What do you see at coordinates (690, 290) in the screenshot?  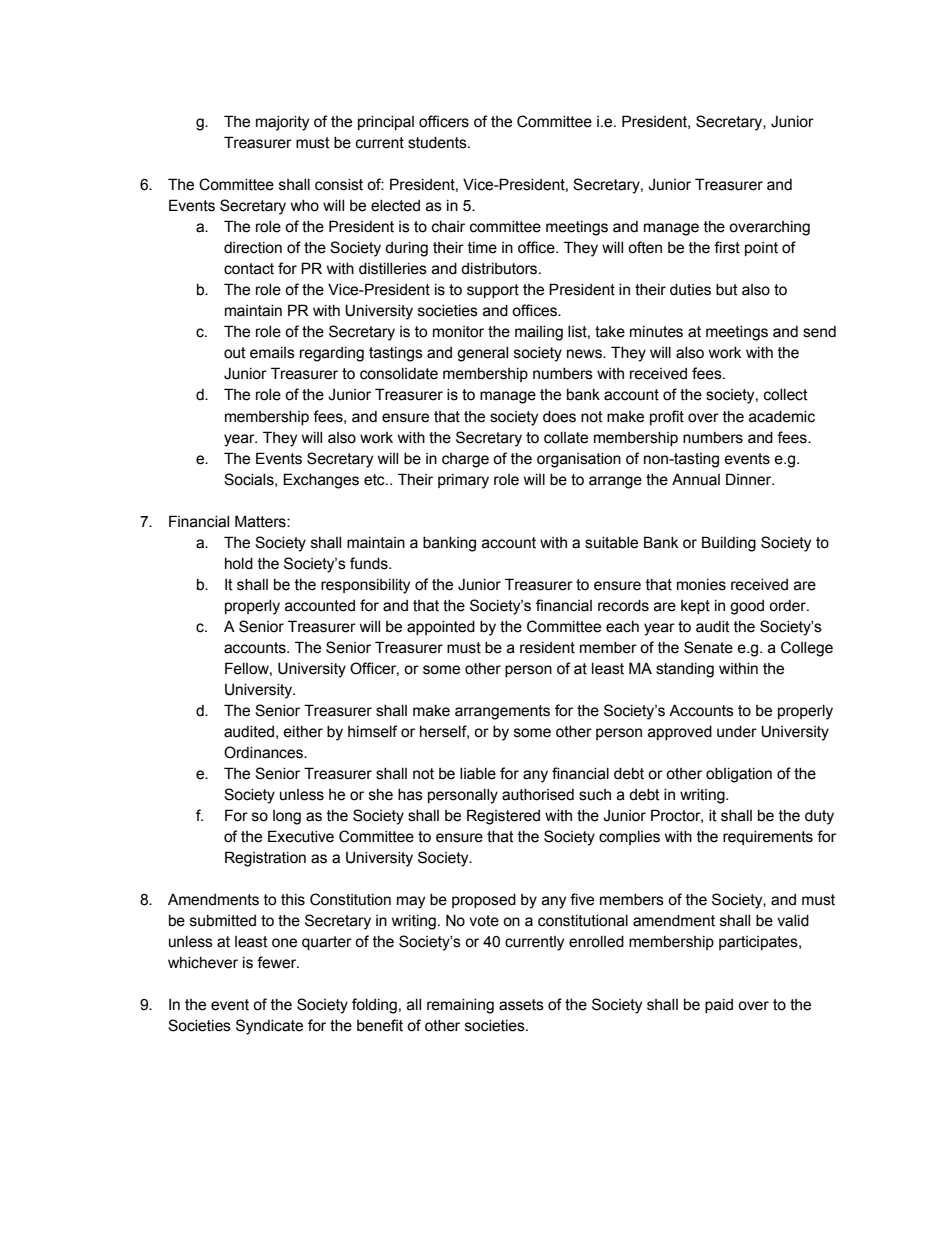 I see `duties` at bounding box center [690, 290].
